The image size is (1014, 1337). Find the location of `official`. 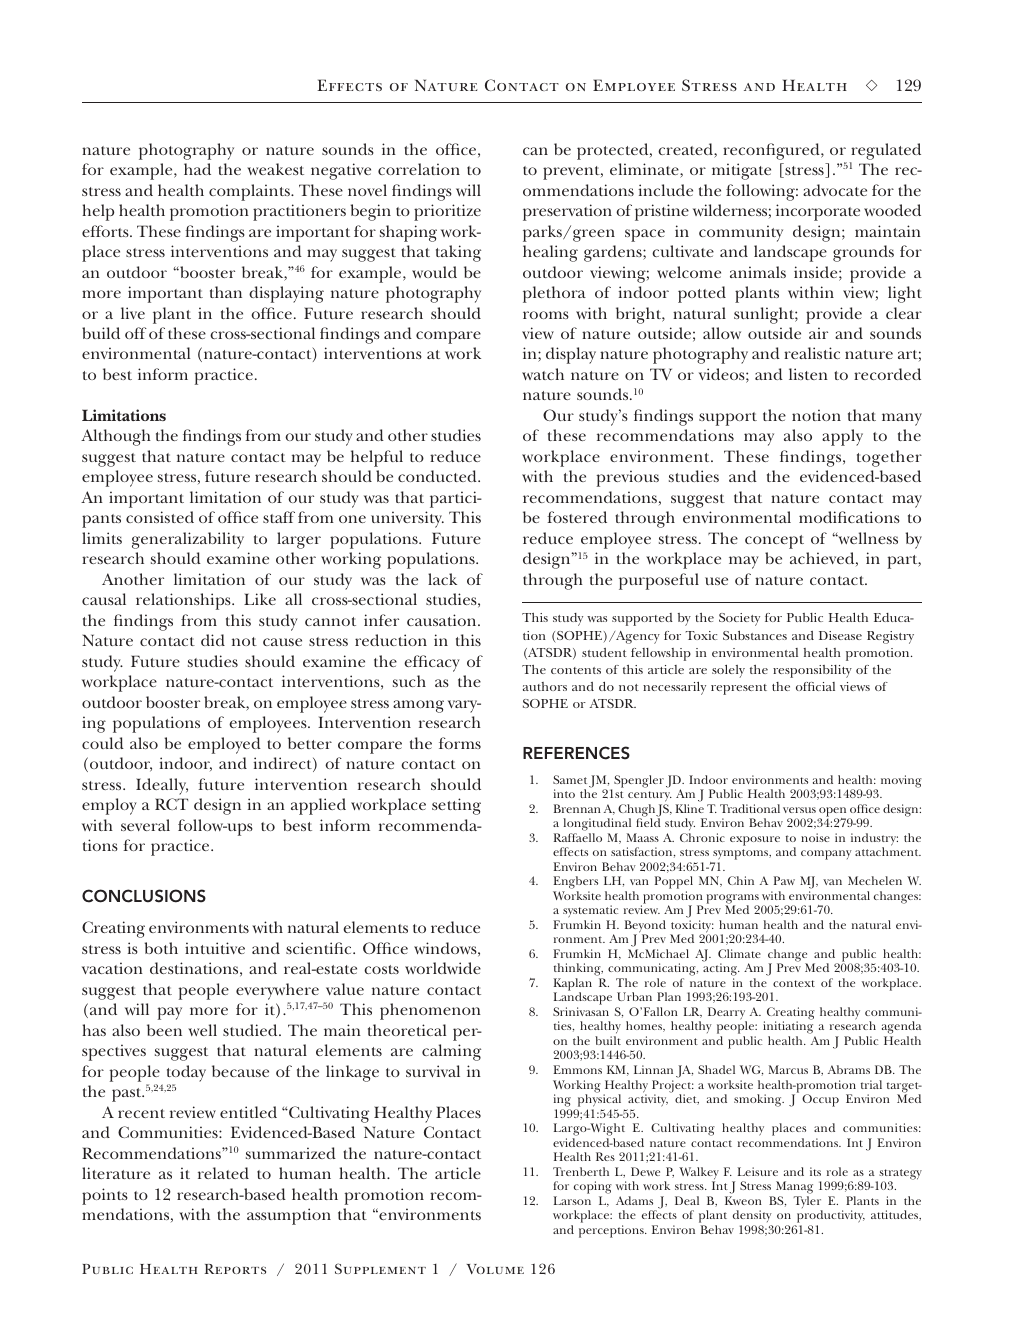

official is located at coordinates (815, 686).
